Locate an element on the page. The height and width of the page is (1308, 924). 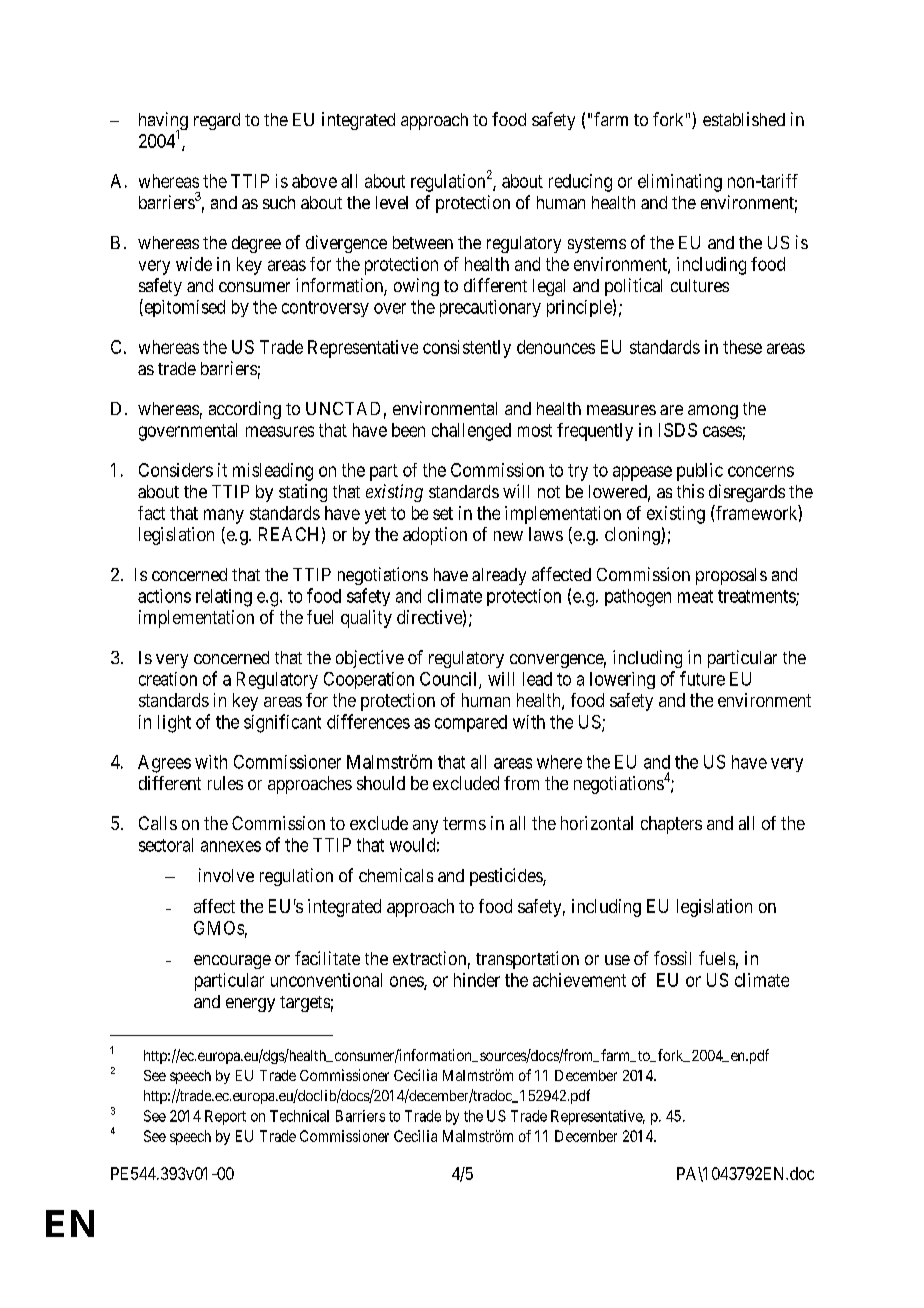
rules is located at coordinates (225, 783).
